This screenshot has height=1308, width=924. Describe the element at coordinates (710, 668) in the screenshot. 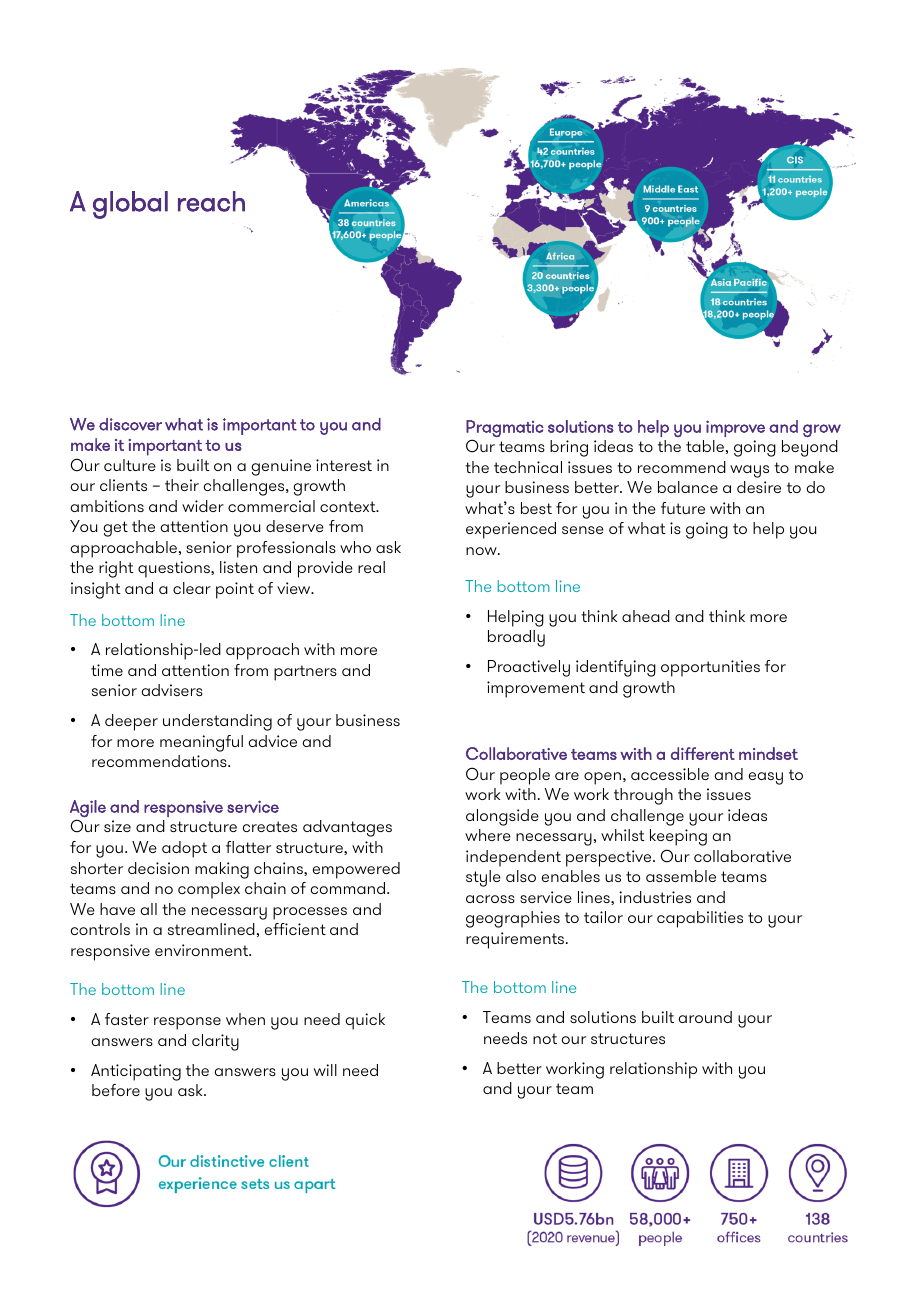

I see `opportunities` at that location.
